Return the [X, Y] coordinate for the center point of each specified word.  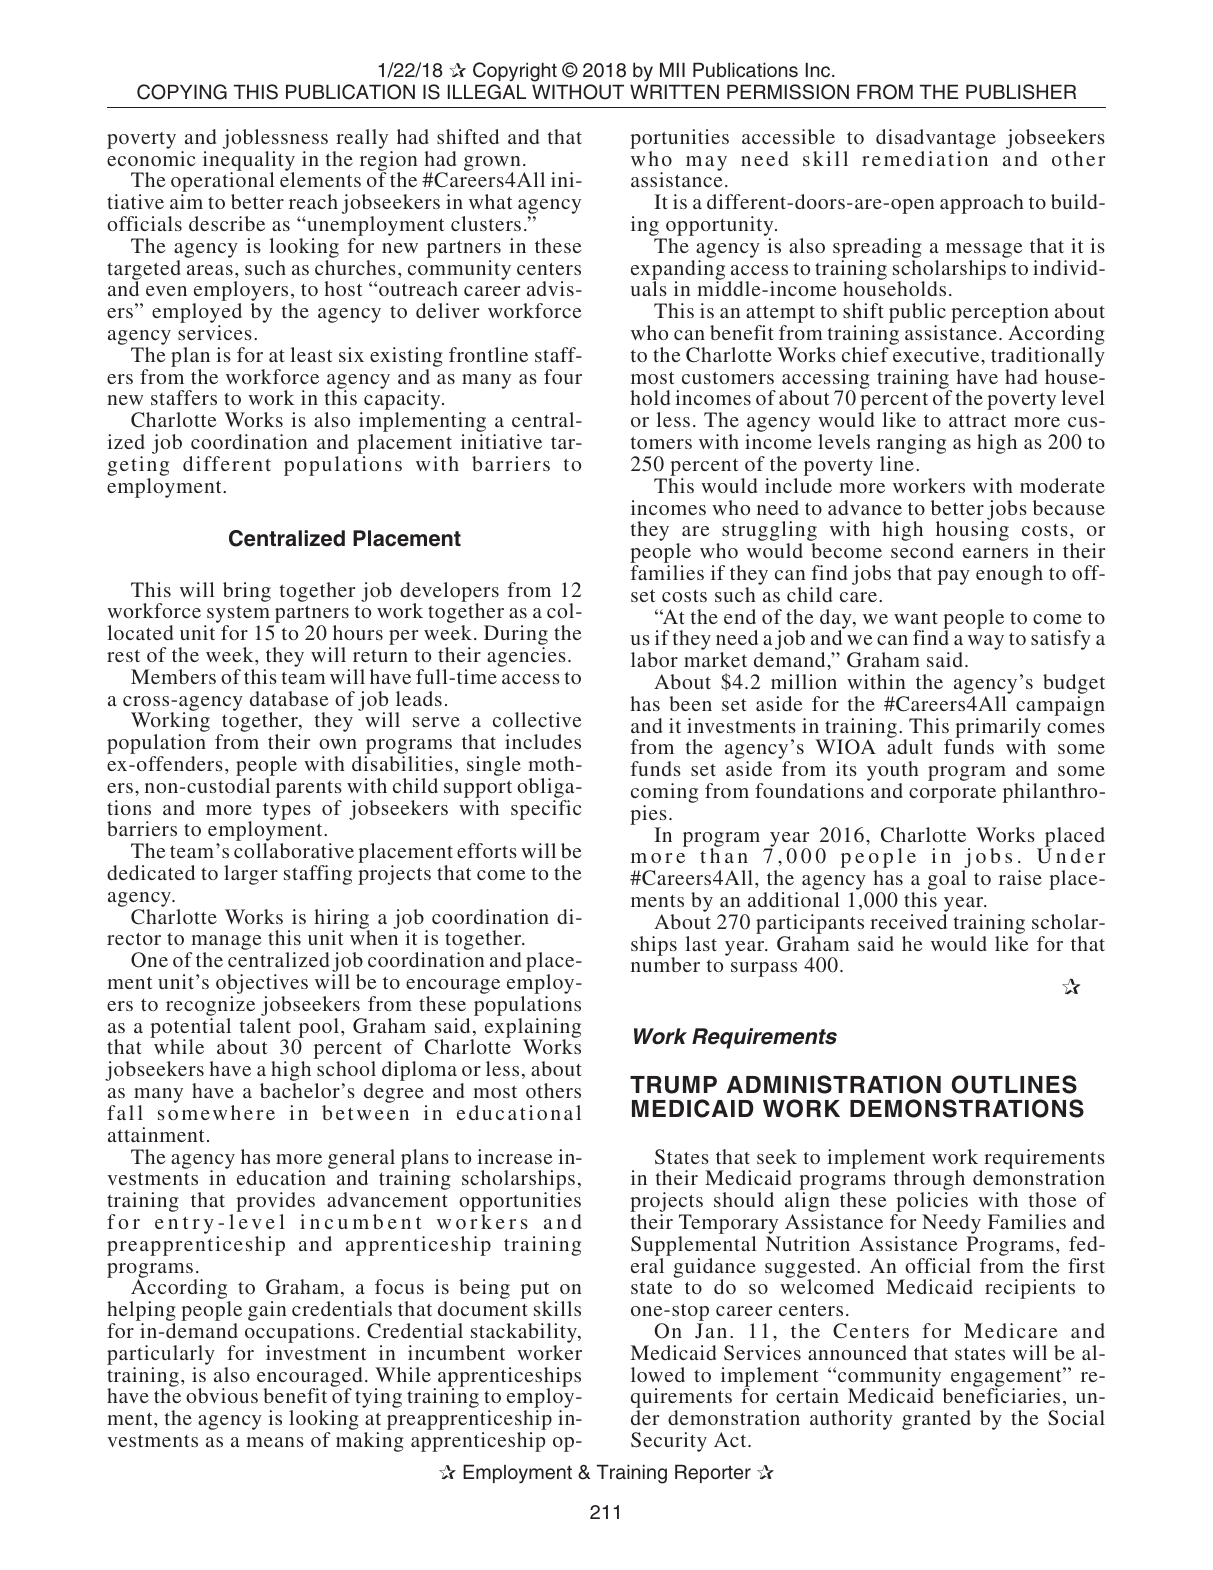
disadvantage [936, 140]
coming [664, 794]
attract [978, 421]
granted [936, 1420]
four [563, 376]
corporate [952, 794]
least [311, 354]
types [287, 811]
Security [669, 1442]
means [275, 1442]
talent [265, 1025]
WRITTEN [674, 91]
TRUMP [673, 1085]
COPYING [182, 92]
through [929, 1181]
